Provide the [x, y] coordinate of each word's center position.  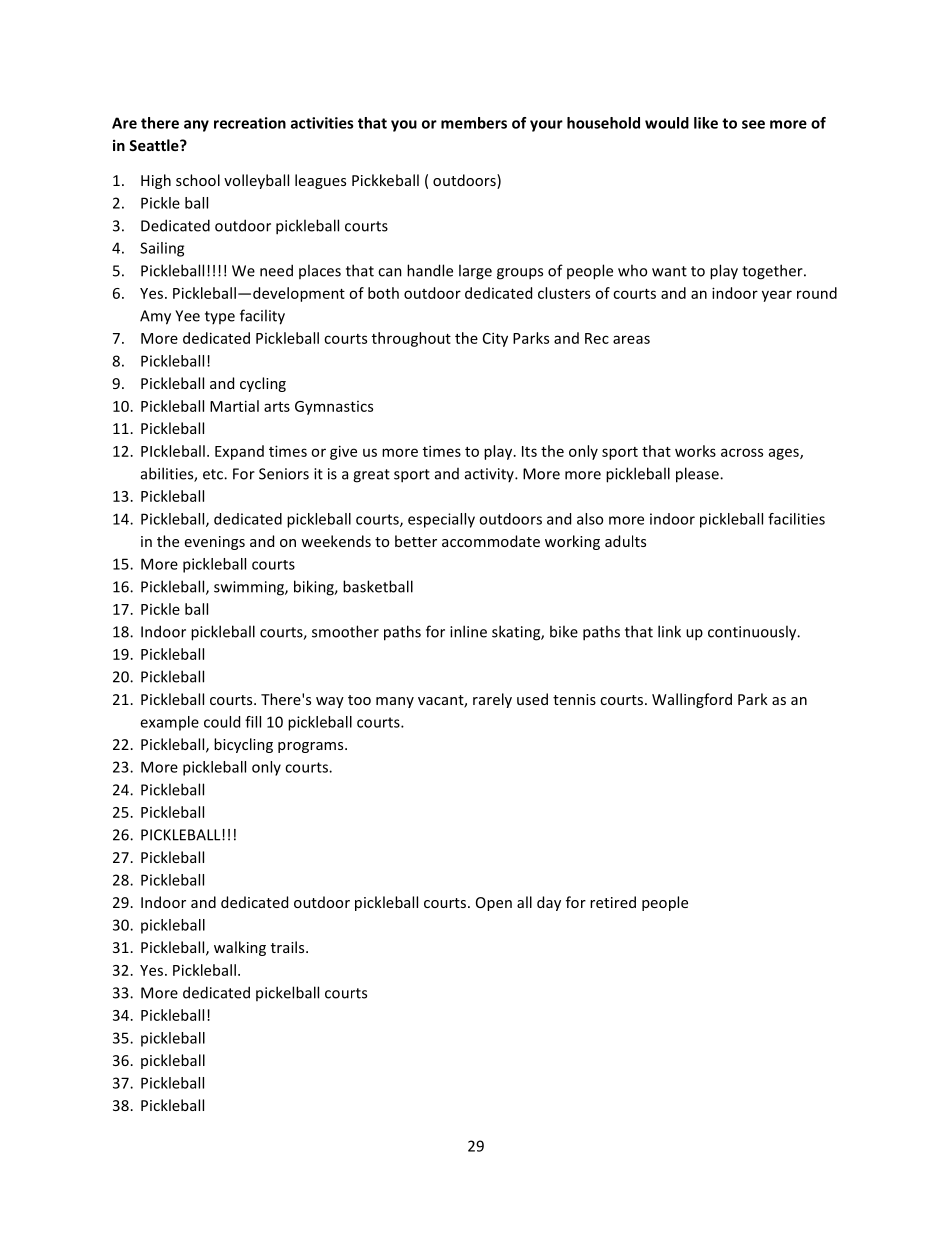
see [753, 124]
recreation [250, 123]
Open [494, 904]
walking [240, 948]
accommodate [491, 541]
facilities [796, 519]
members [474, 123]
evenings [215, 543]
